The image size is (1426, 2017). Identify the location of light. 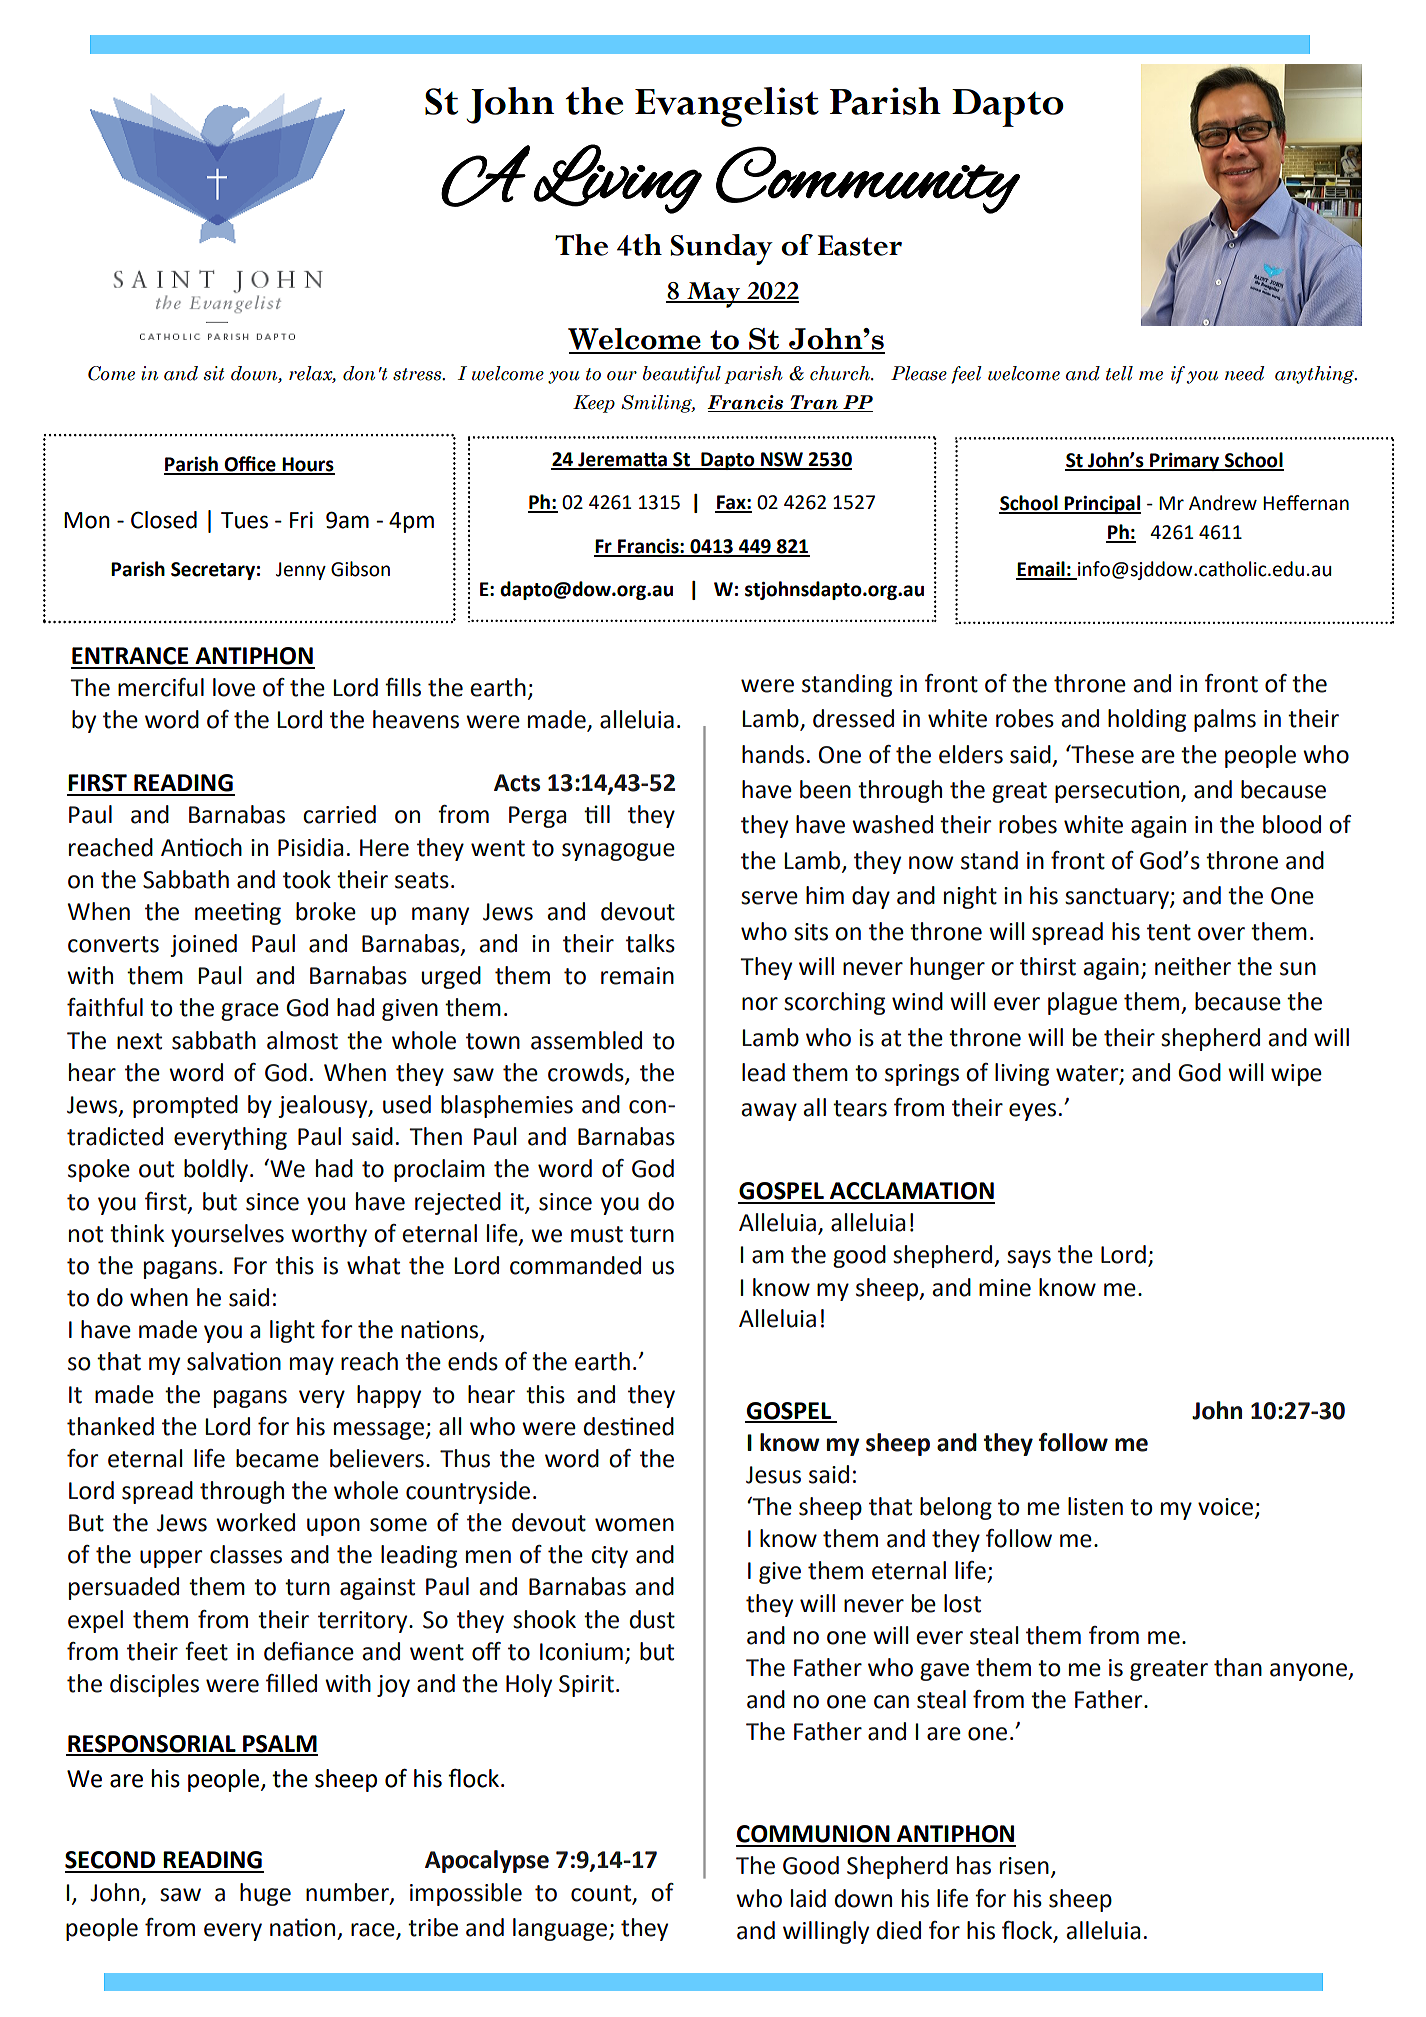
(292, 1331).
